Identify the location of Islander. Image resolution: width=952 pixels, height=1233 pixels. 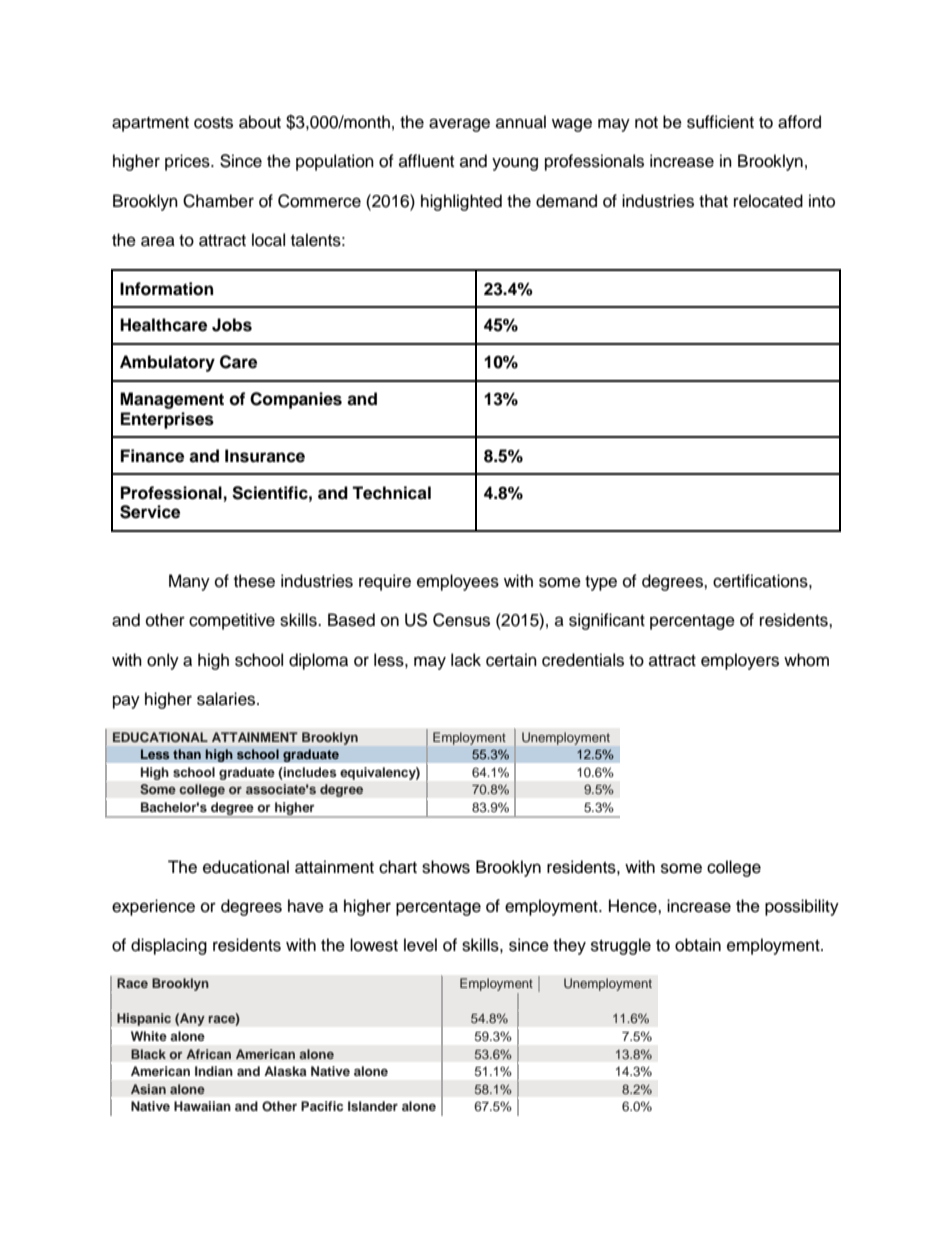
(373, 1106).
